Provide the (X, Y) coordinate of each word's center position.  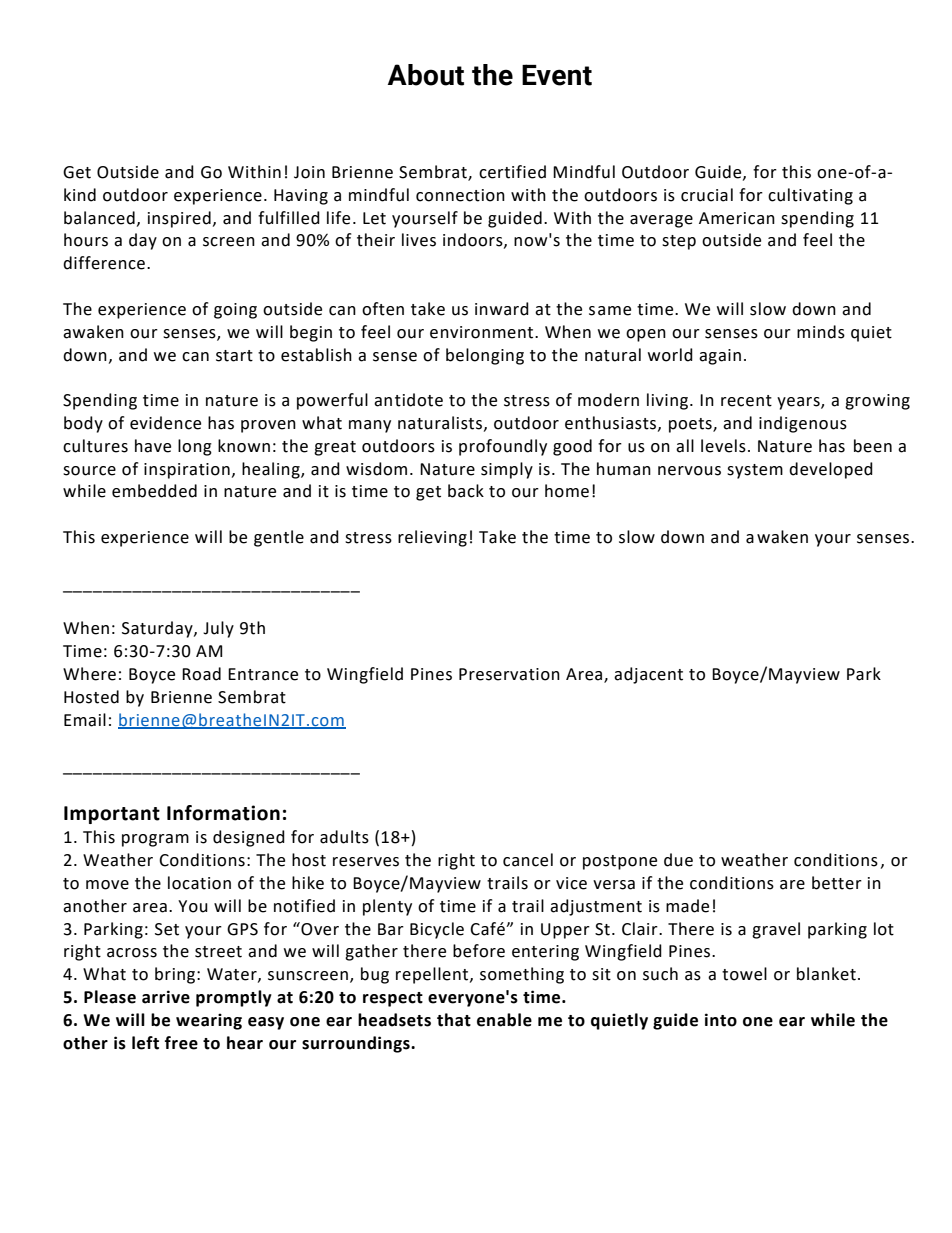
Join (309, 172)
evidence (165, 423)
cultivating (810, 196)
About (426, 75)
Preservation (509, 674)
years (799, 403)
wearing (209, 1021)
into (721, 1020)
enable (504, 1020)
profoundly (503, 447)
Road (201, 674)
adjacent (648, 675)
